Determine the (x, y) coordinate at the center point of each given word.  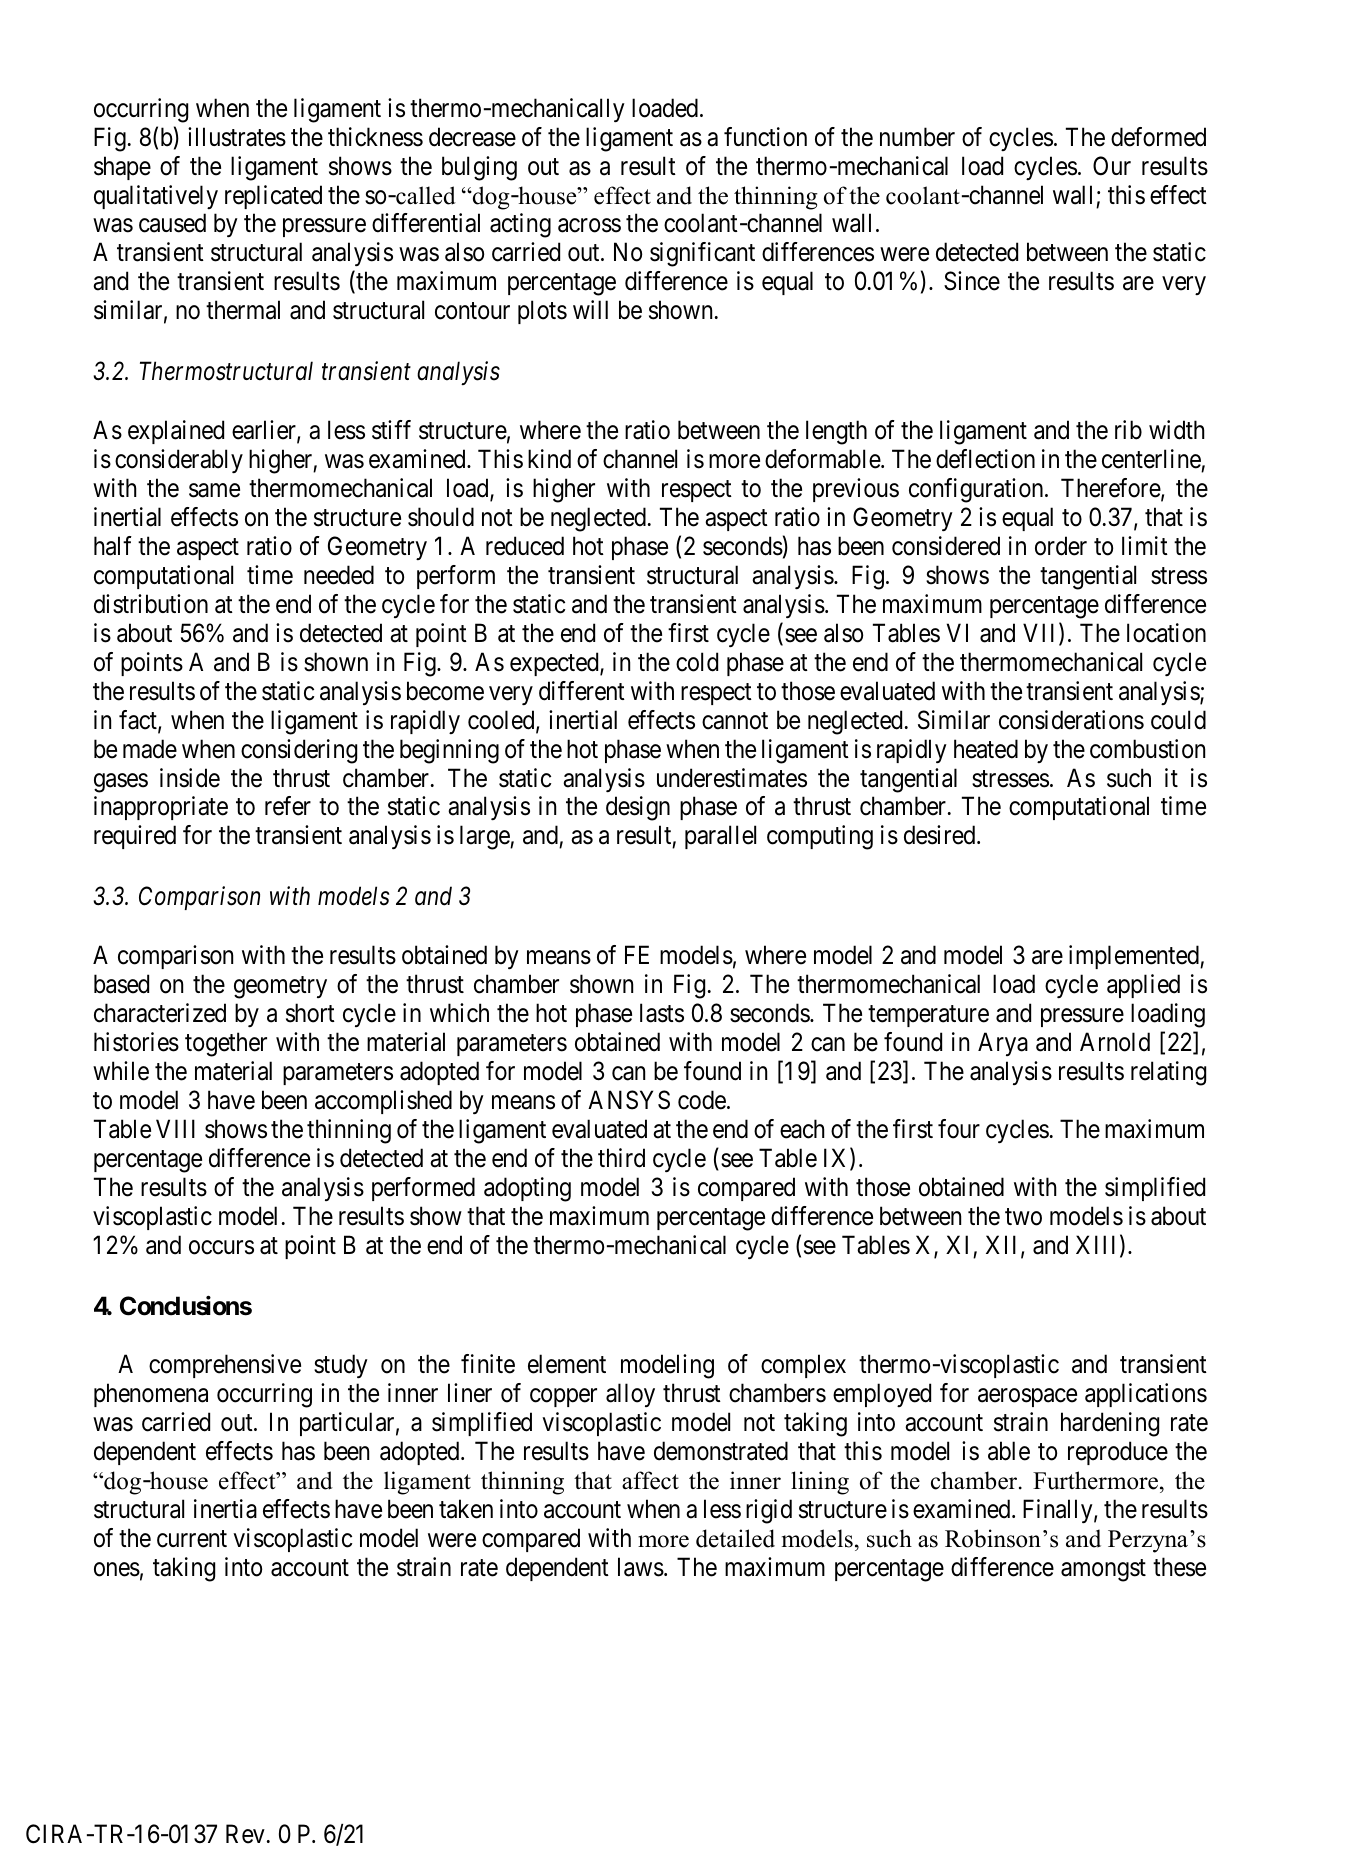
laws (641, 1567)
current (192, 1539)
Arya (1003, 1044)
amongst (1103, 1571)
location (1166, 633)
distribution (151, 604)
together (226, 1044)
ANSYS (629, 1100)
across (589, 226)
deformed (1158, 137)
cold (697, 662)
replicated (273, 197)
